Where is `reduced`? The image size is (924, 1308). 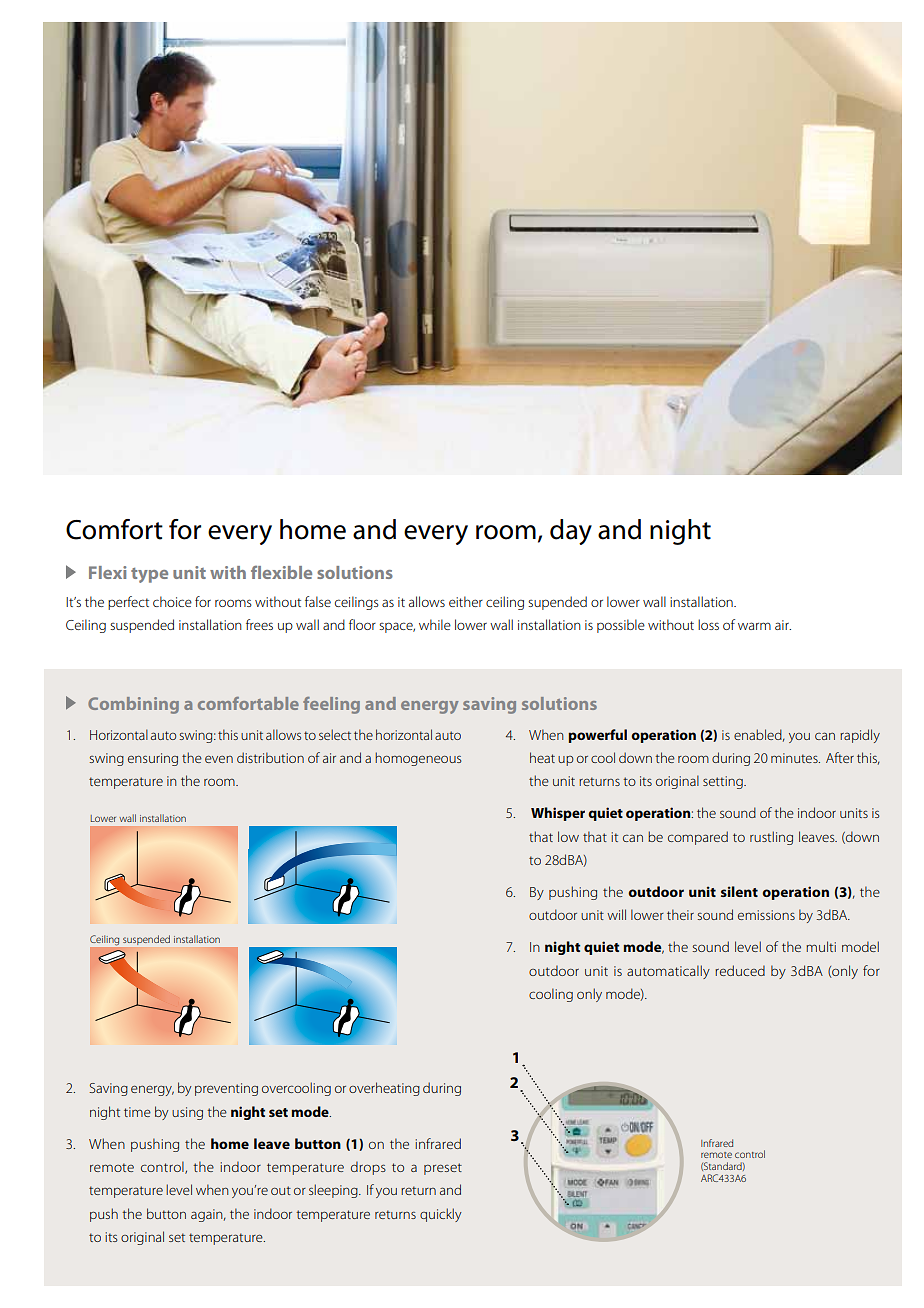 reduced is located at coordinates (740, 970).
